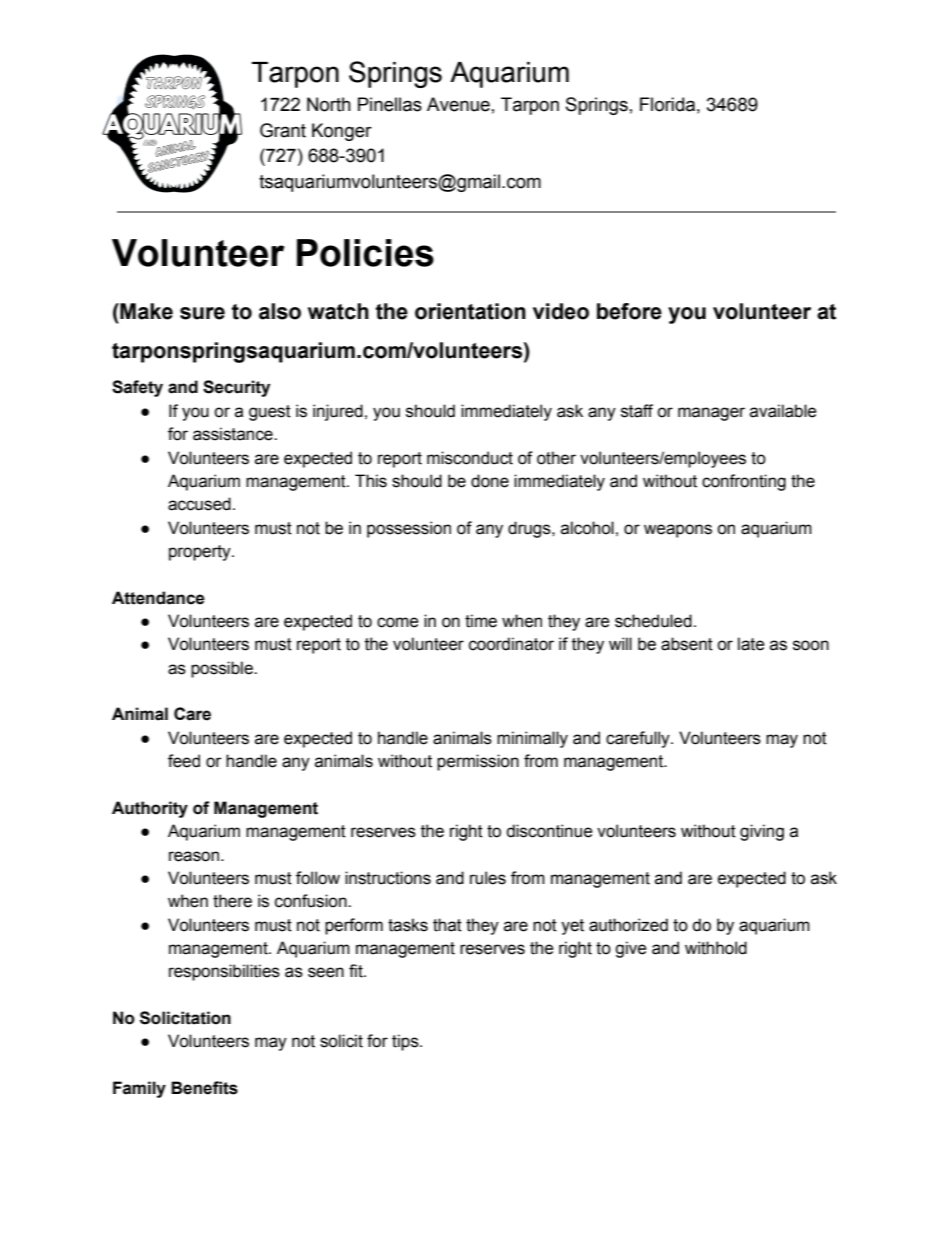 The width and height of the screenshot is (952, 1233). I want to click on late, so click(751, 644).
